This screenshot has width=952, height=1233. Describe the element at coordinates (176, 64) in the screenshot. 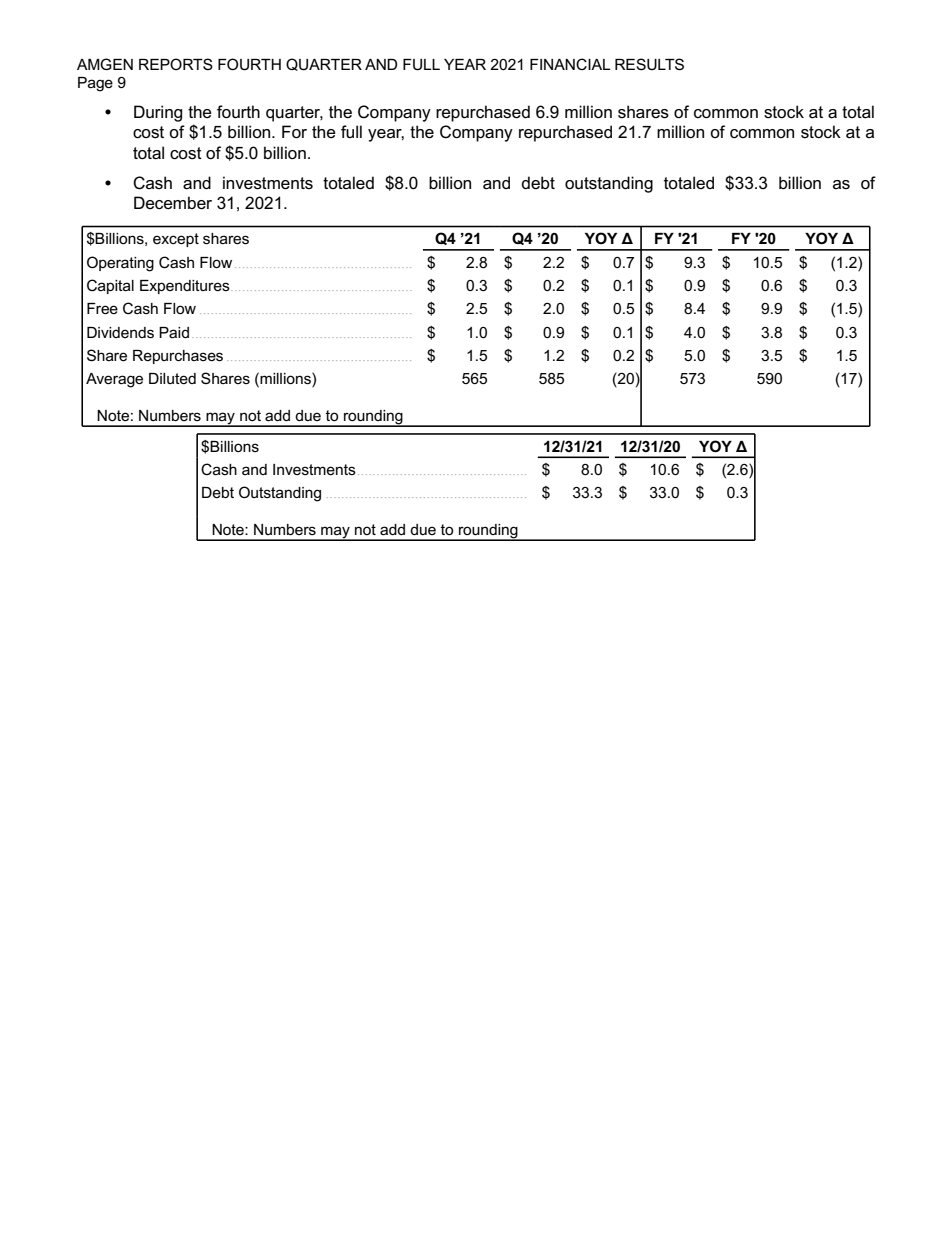

I see `REPORTS` at that location.
